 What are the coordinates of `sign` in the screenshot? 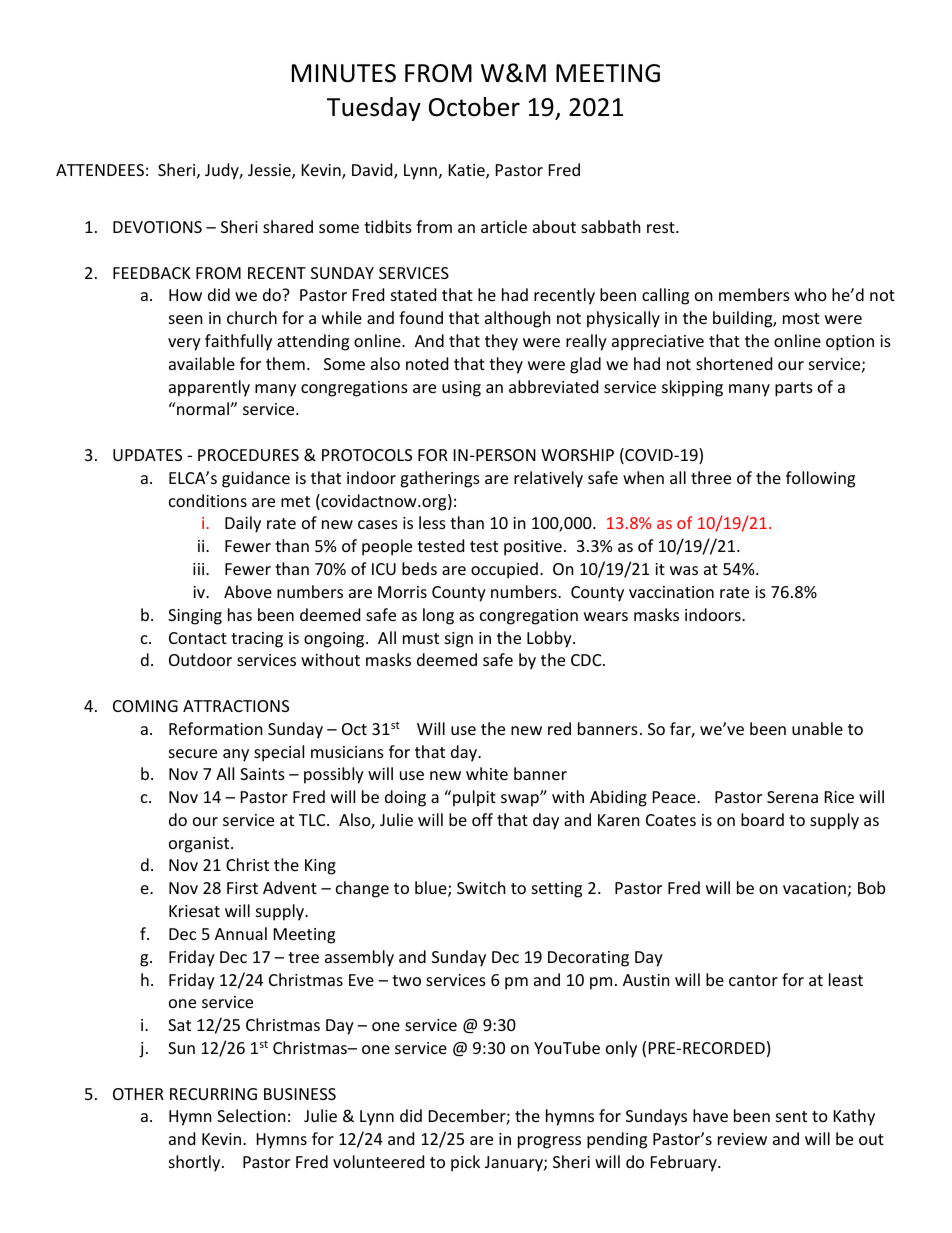 It's located at (459, 640).
